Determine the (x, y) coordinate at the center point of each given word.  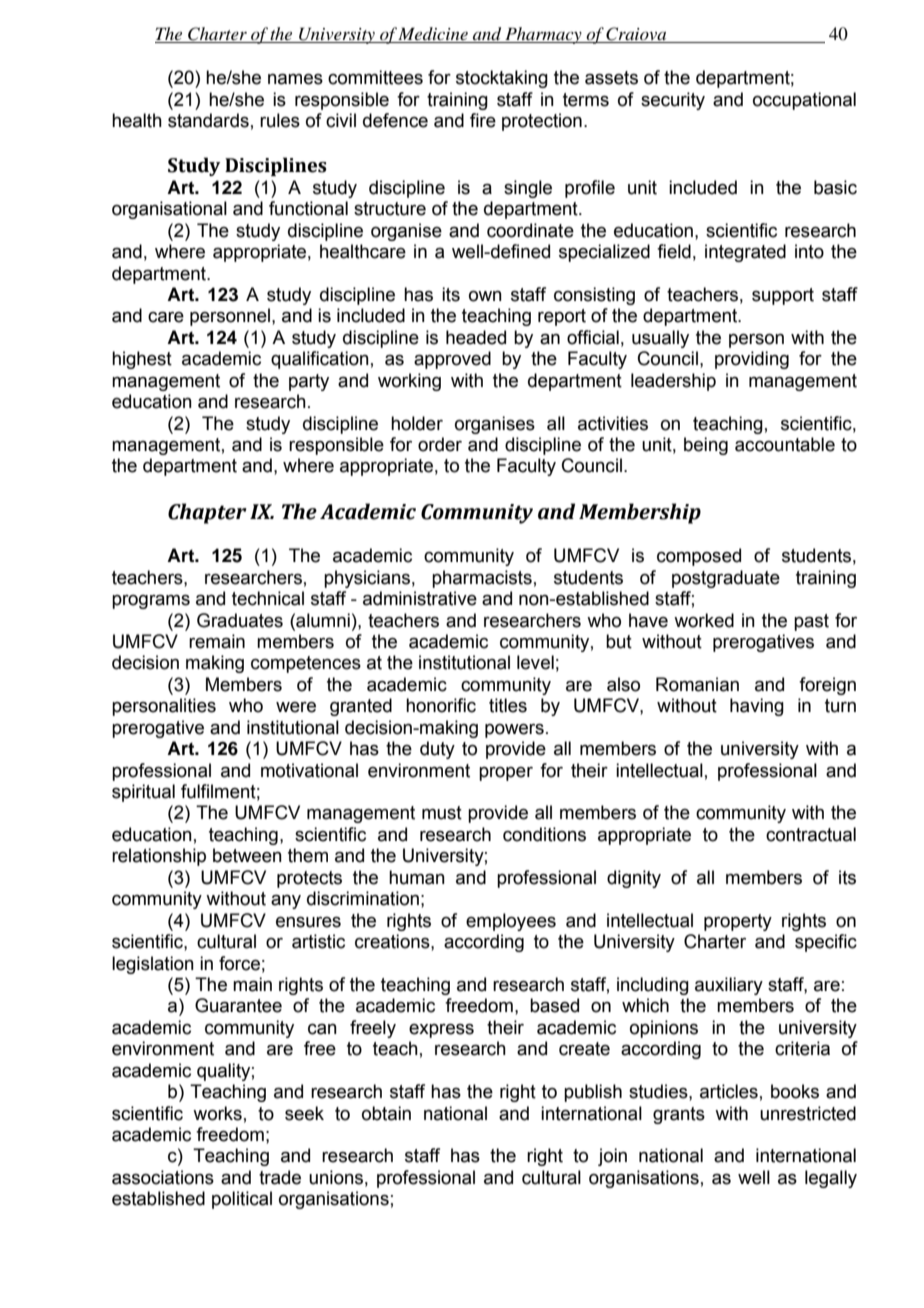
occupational (804, 101)
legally (831, 1179)
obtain (386, 1113)
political (242, 1200)
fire (483, 120)
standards (208, 120)
